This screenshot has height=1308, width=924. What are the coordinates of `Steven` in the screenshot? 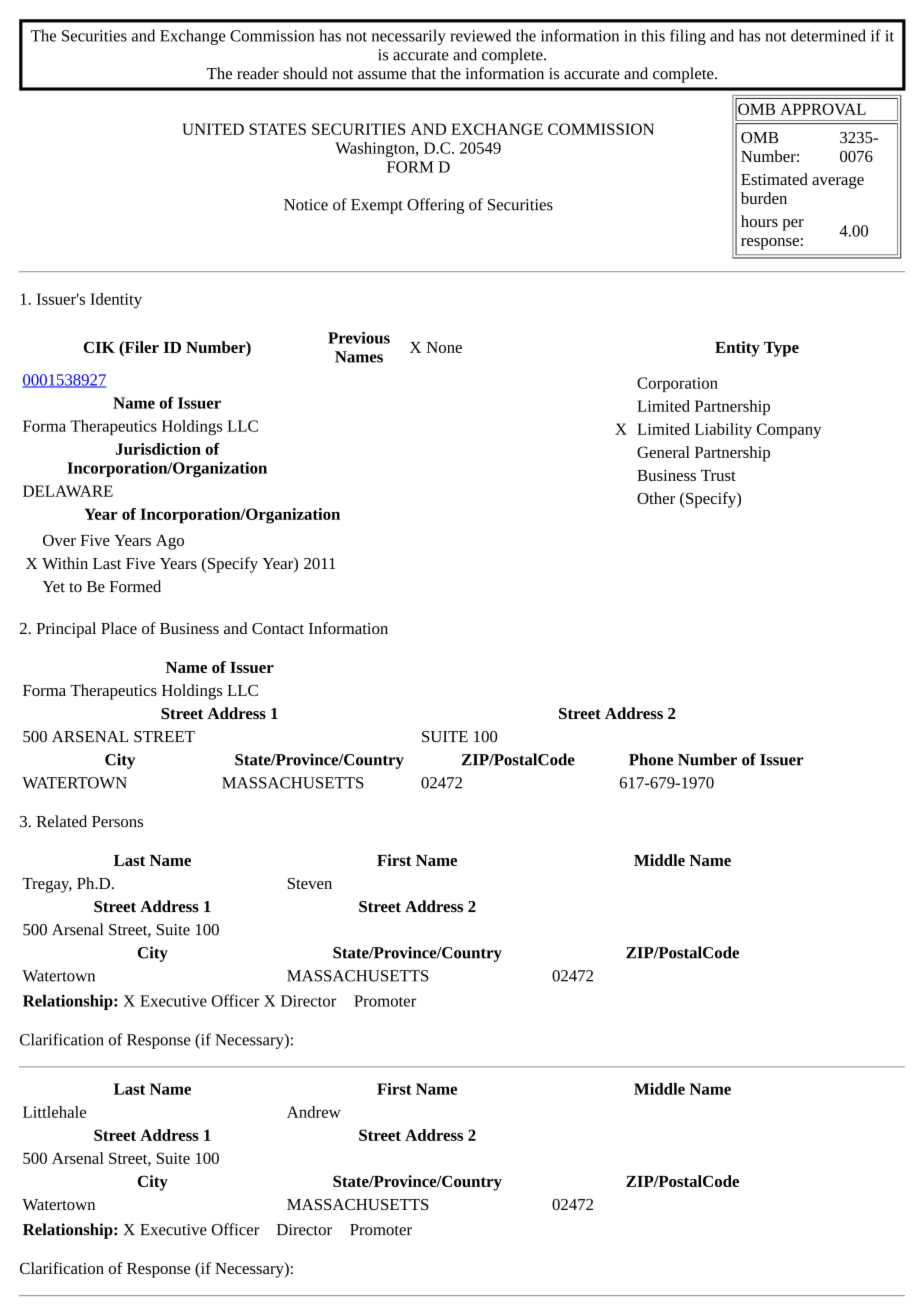 It's located at (310, 883).
